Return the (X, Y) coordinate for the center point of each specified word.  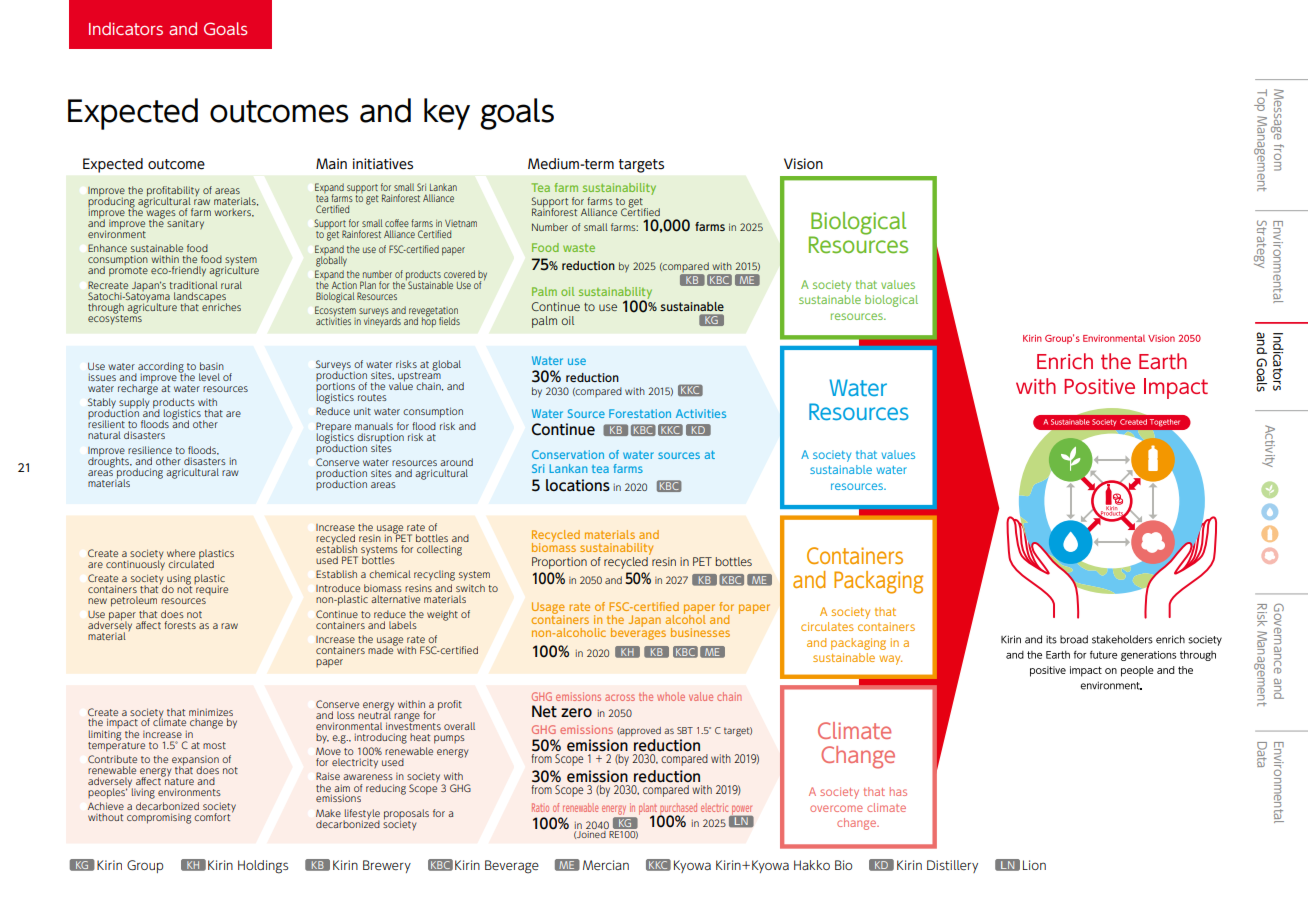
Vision (803, 164)
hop (429, 321)
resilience (150, 450)
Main (331, 163)
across (620, 697)
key (447, 114)
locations (578, 485)
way (890, 660)
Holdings (263, 867)
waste (579, 248)
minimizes (211, 712)
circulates (827, 626)
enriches (221, 306)
